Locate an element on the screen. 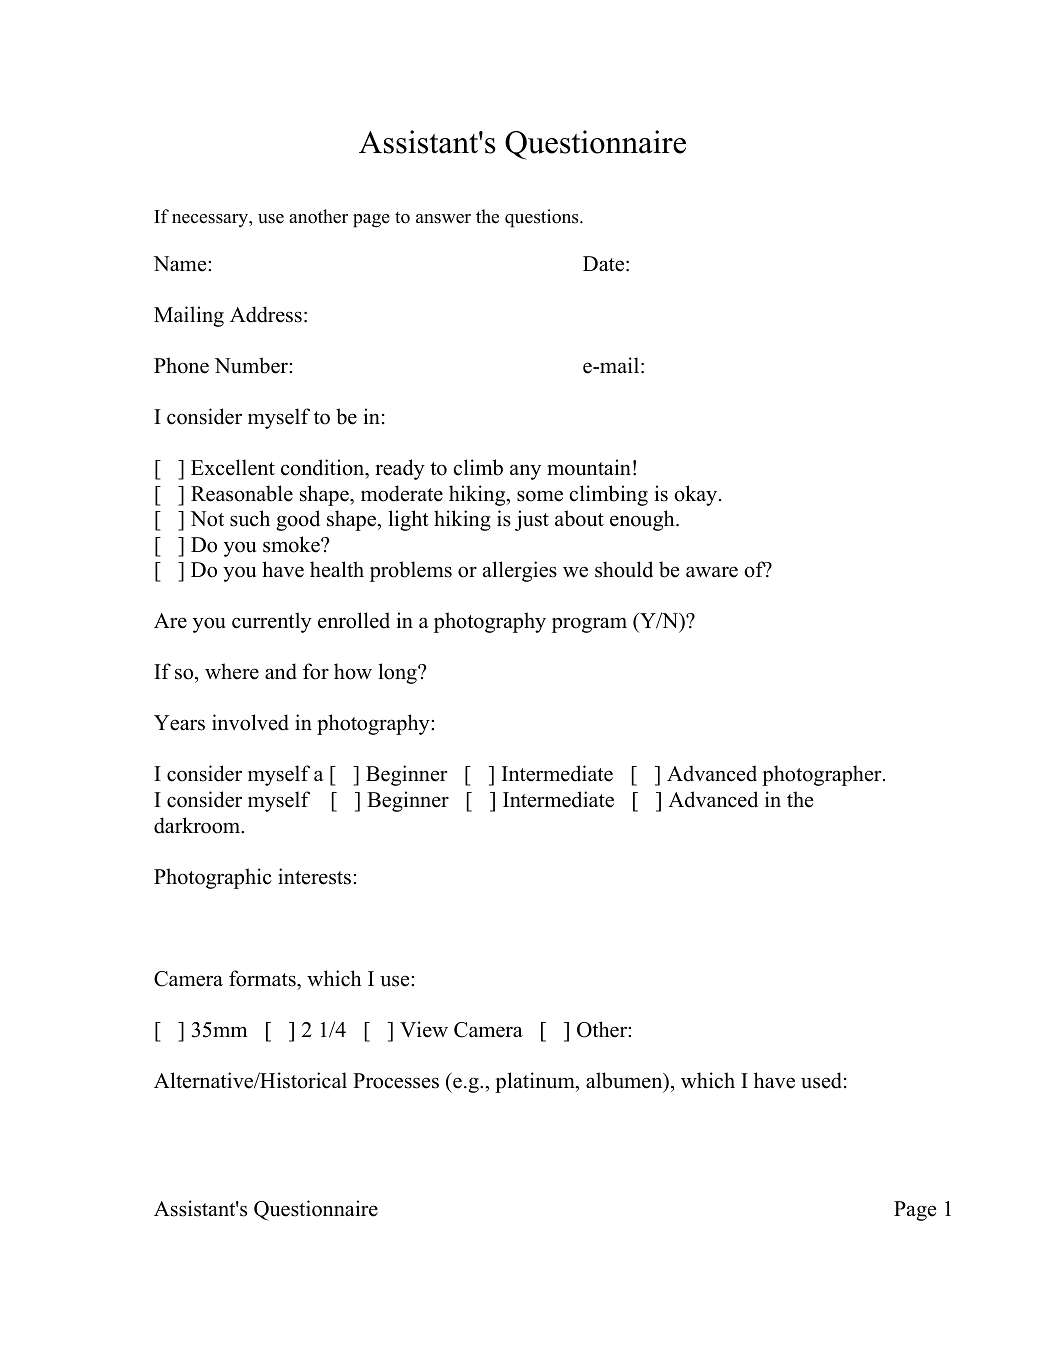 The height and width of the screenshot is (1353, 1046). okay is located at coordinates (697, 495).
